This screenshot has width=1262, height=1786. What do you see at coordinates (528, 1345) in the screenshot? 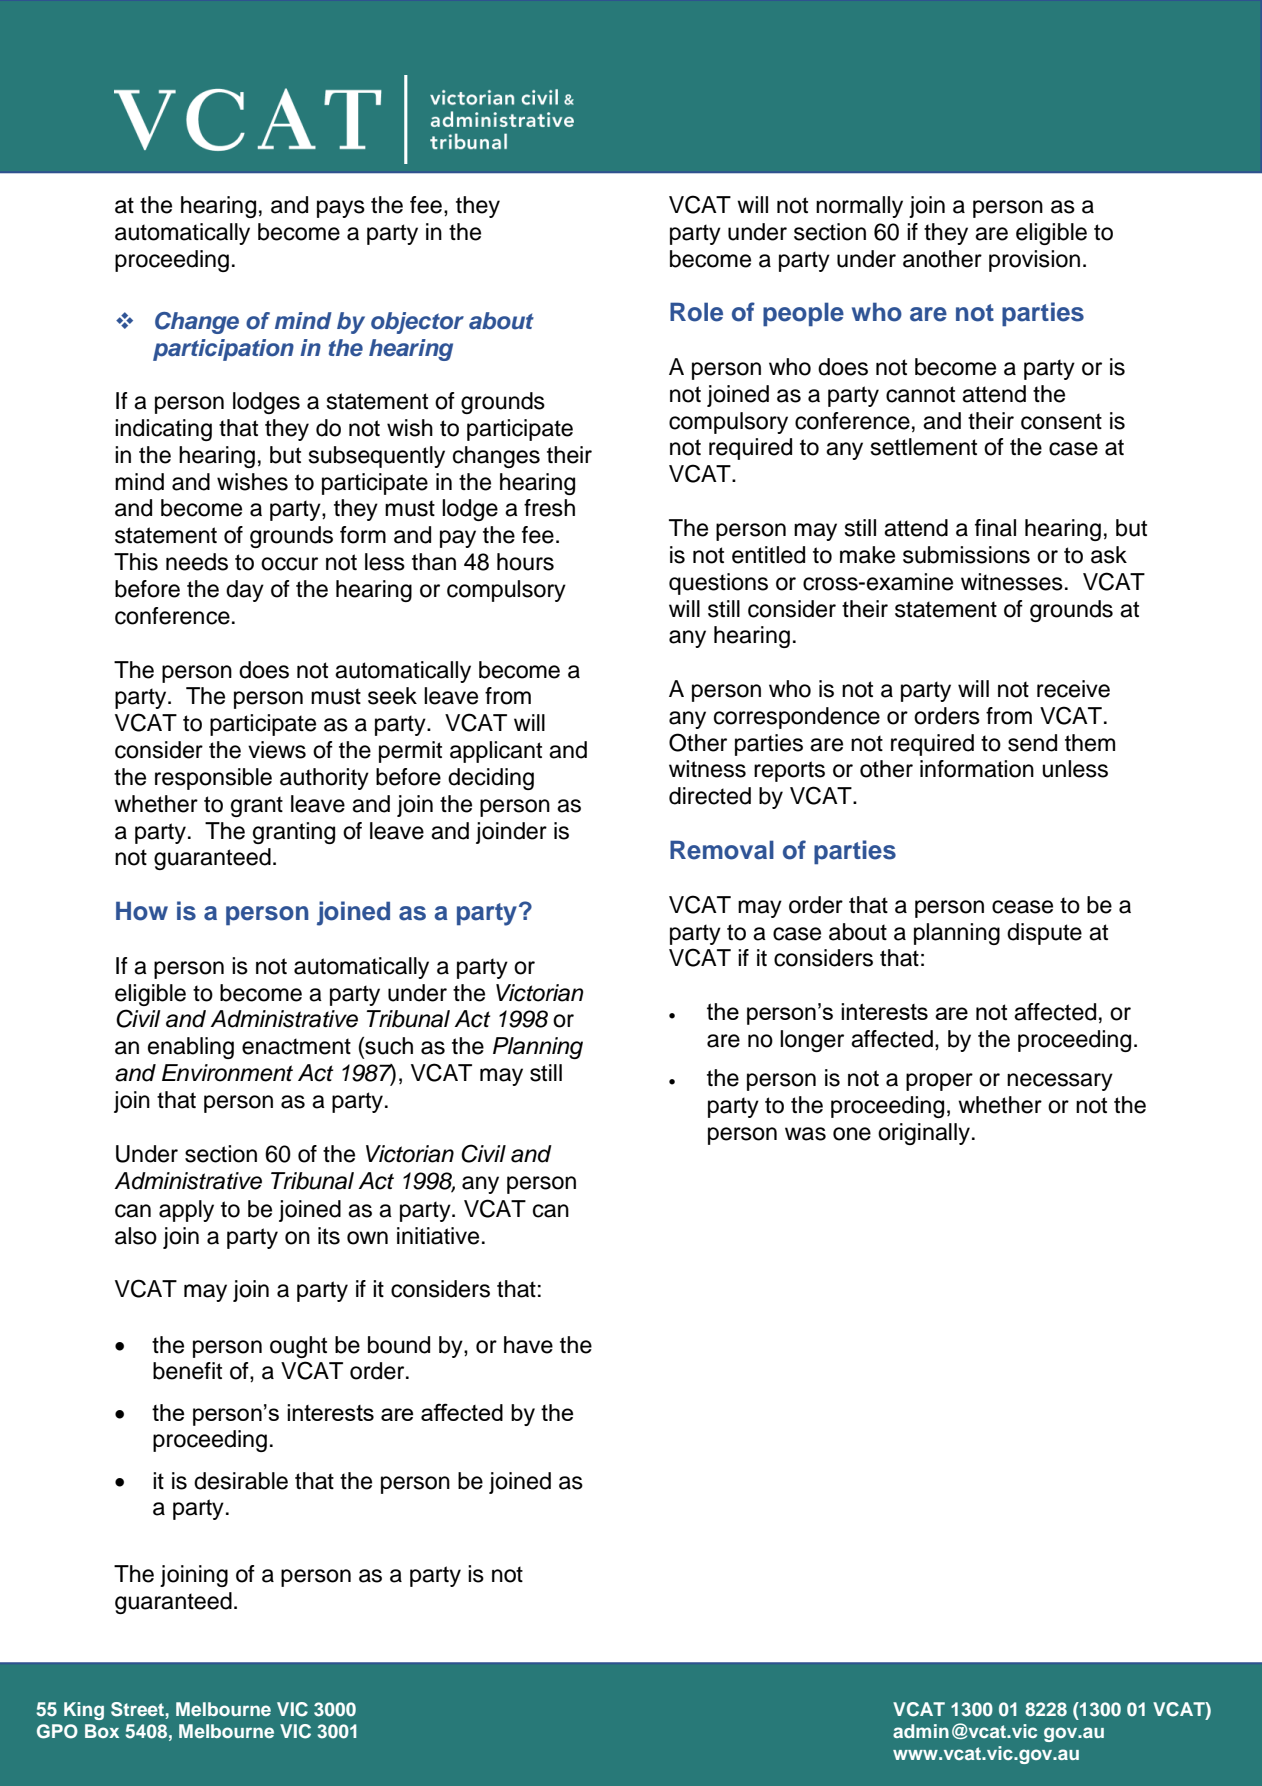
I see `have` at bounding box center [528, 1345].
